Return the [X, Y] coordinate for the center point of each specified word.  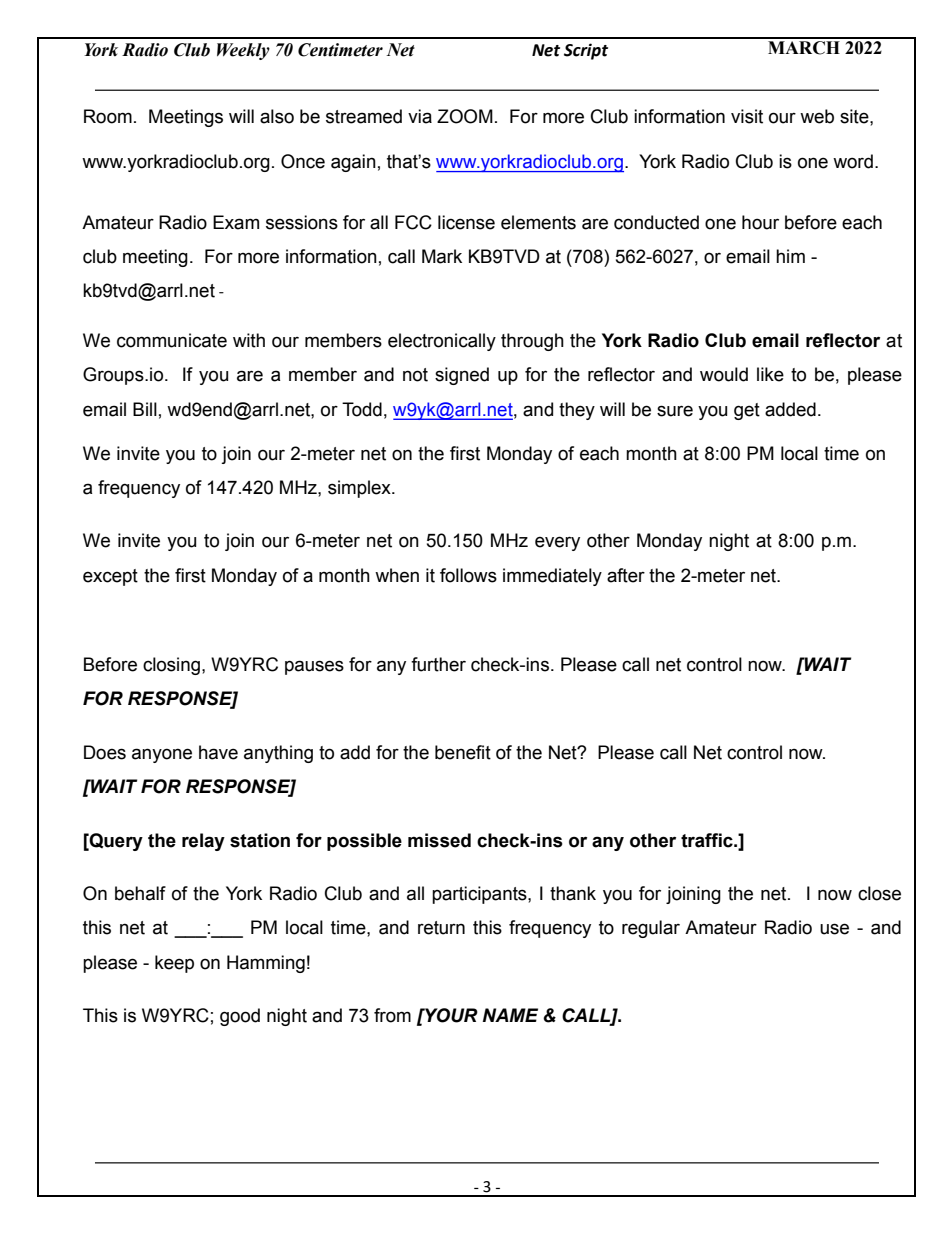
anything [278, 754]
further [438, 664]
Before [110, 664]
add [355, 752]
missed [439, 840]
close [879, 893]
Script [586, 51]
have [218, 752]
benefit [463, 752]
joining [693, 895]
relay [203, 842]
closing [171, 666]
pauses [314, 667]
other [653, 840]
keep [174, 964]
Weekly [243, 51]
